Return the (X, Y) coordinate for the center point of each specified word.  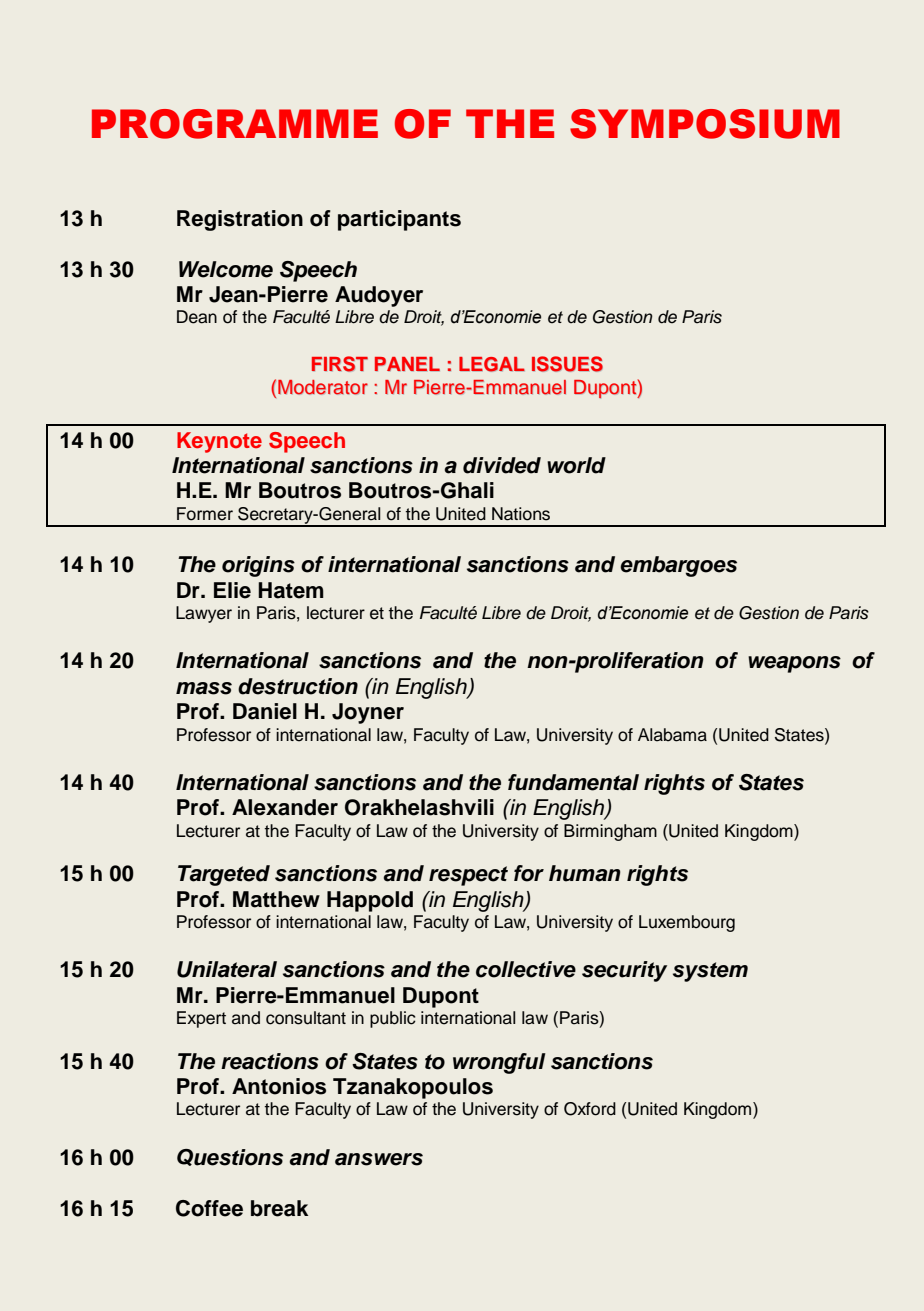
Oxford (590, 1109)
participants (399, 220)
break (279, 1208)
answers (379, 1159)
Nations (521, 514)
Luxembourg (687, 923)
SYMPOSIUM (705, 124)
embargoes (678, 566)
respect (468, 876)
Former (205, 514)
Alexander (285, 807)
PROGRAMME (235, 124)
